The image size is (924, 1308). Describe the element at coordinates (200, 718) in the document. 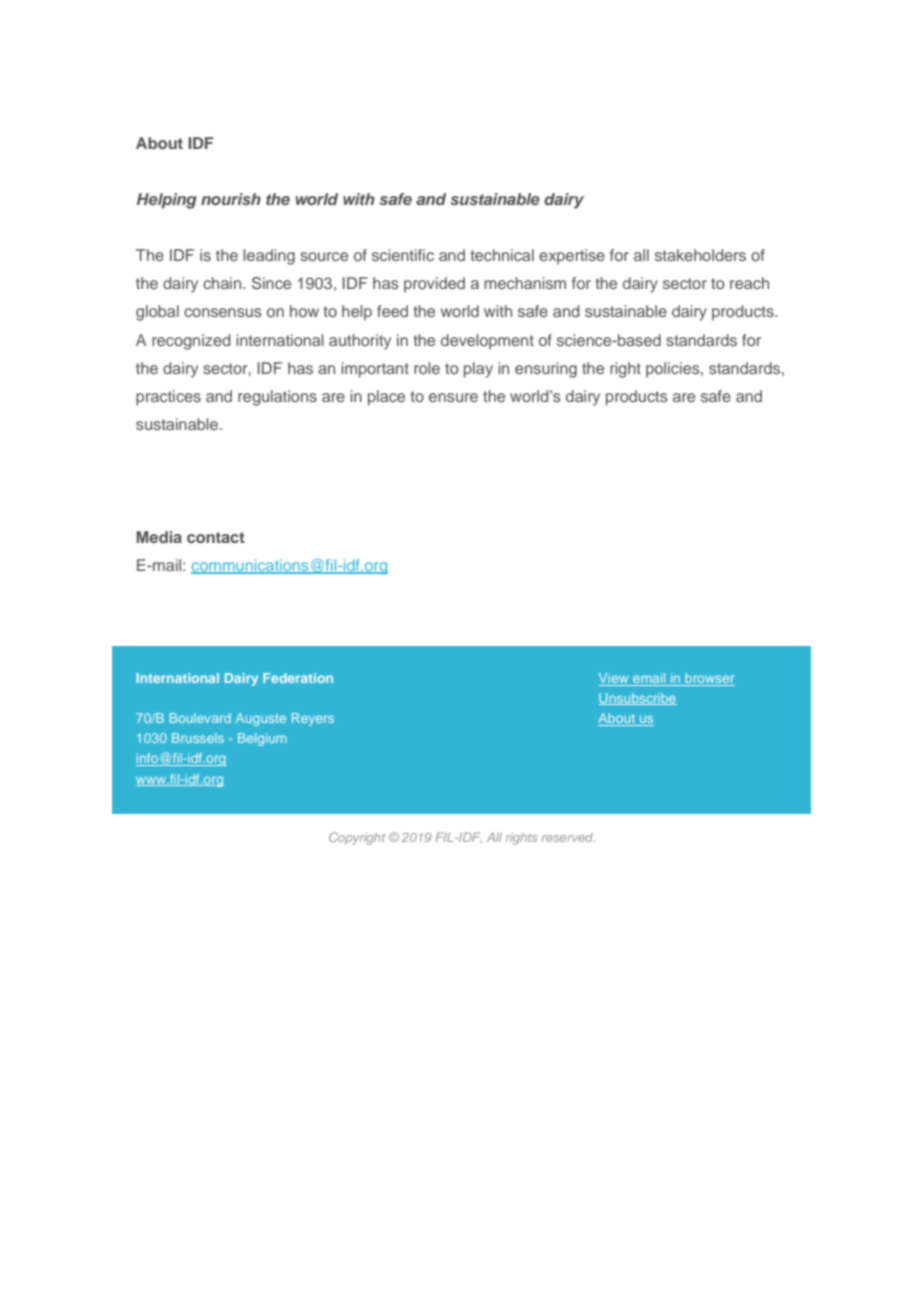

I see `Boulevard` at that location.
